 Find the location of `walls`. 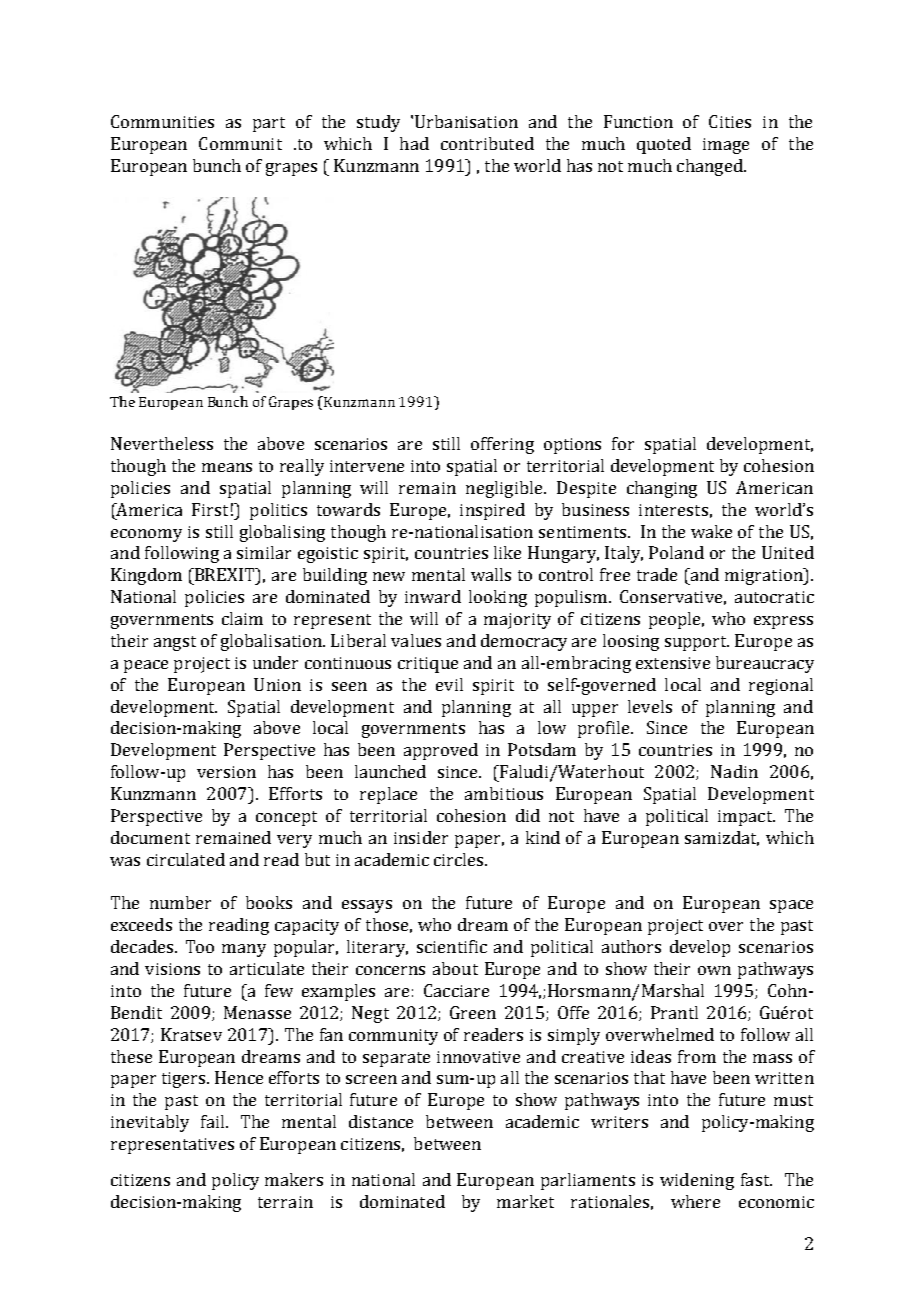

walls is located at coordinates (491, 574).
